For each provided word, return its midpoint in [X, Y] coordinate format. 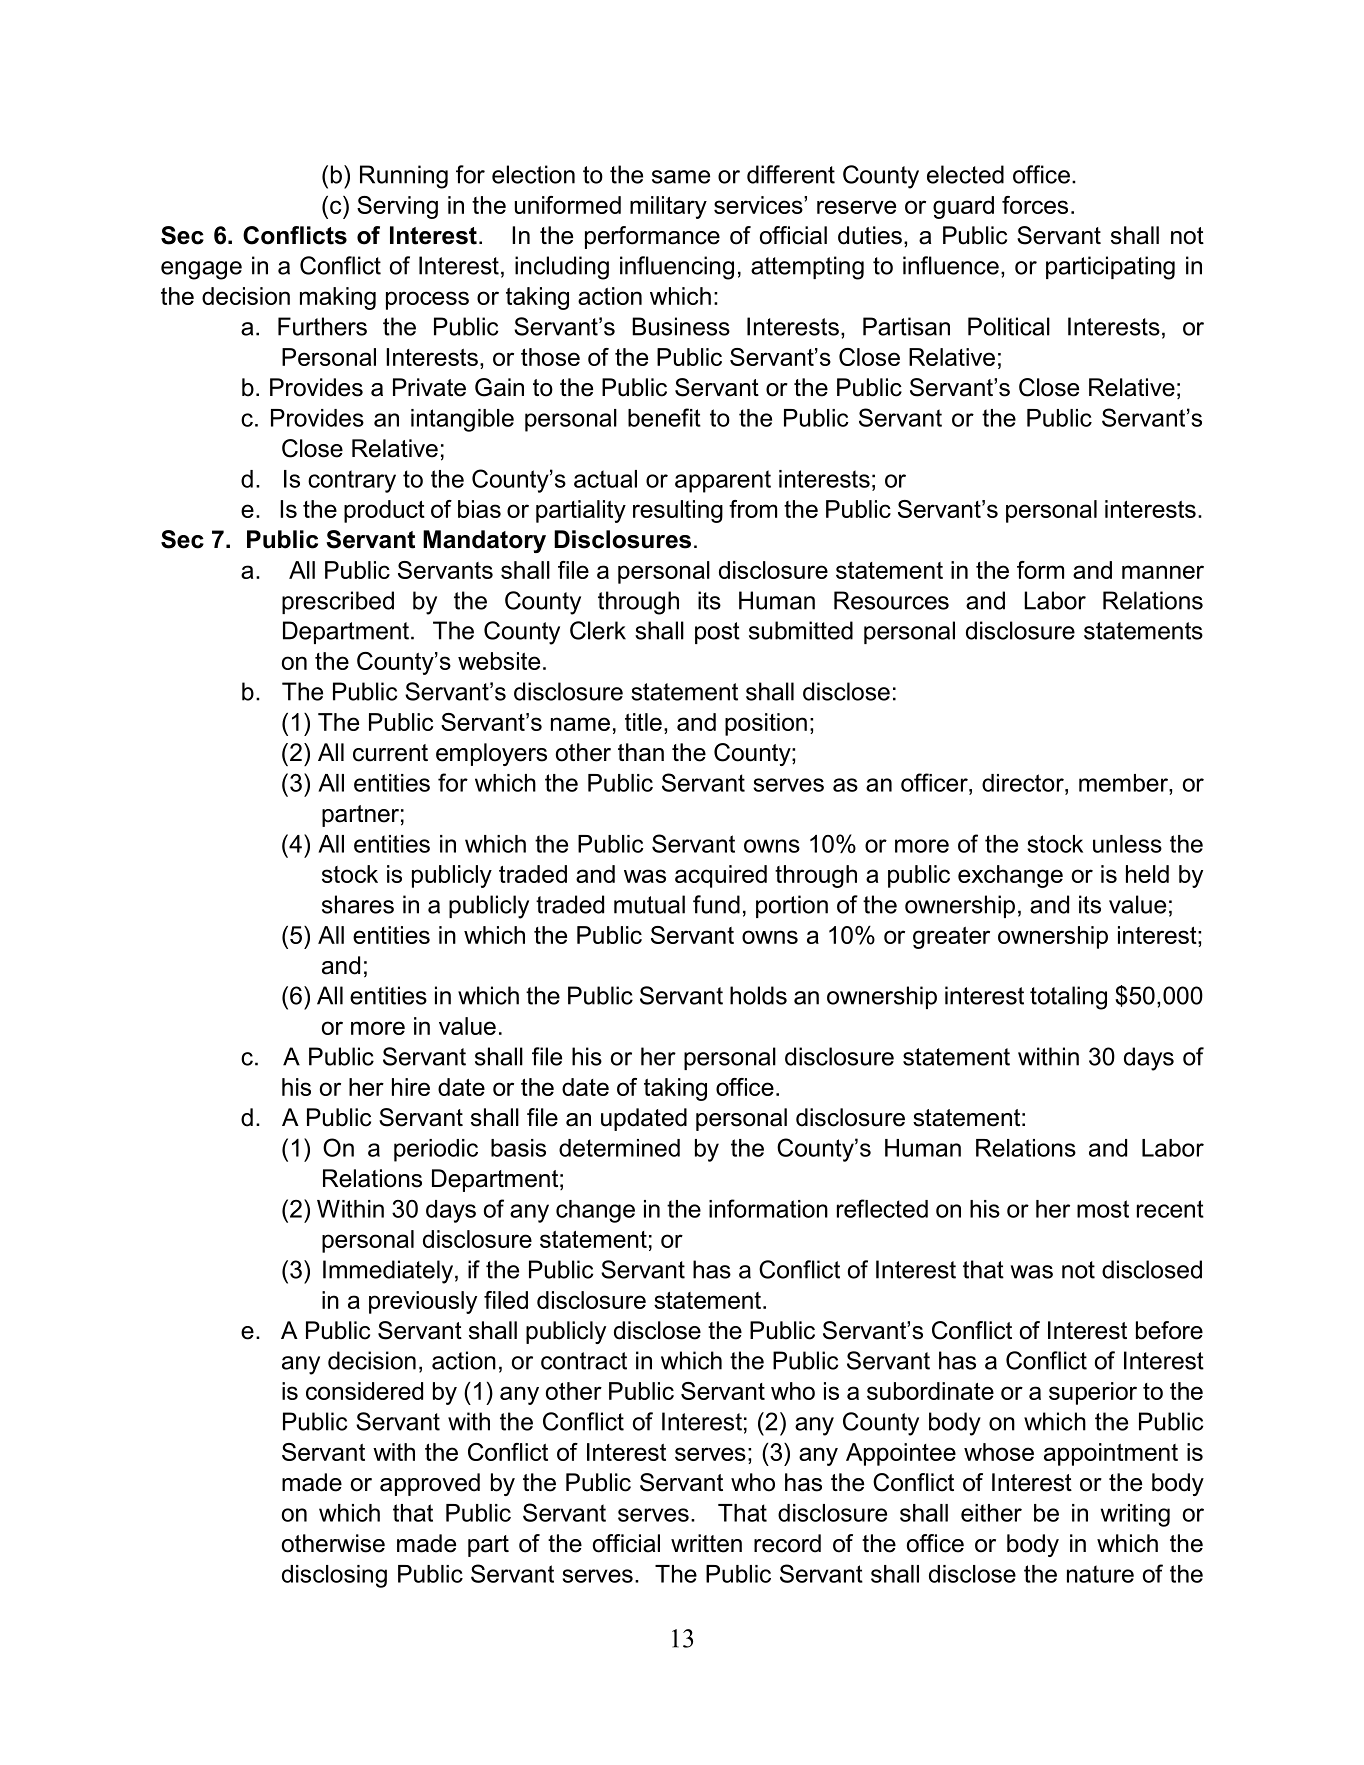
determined [619, 1148]
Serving [397, 207]
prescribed [338, 602]
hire [411, 1087]
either [991, 1513]
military [668, 207]
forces [1035, 205]
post [717, 633]
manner [1163, 572]
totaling [1068, 998]
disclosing [334, 1576]
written [706, 1543]
